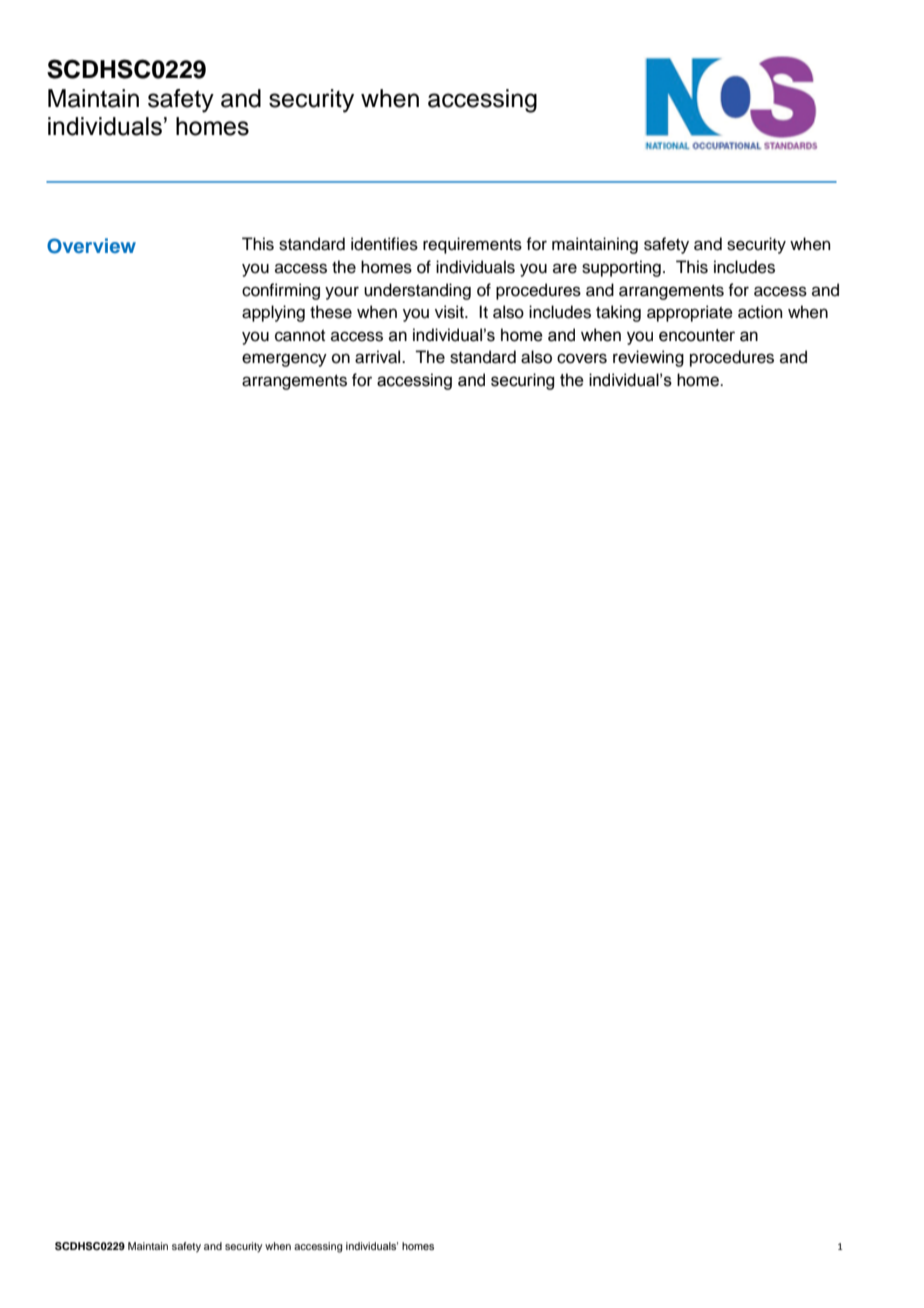 Image resolution: width=924 pixels, height=1308 pixels. What do you see at coordinates (690, 313) in the screenshot?
I see `appropriate` at bounding box center [690, 313].
